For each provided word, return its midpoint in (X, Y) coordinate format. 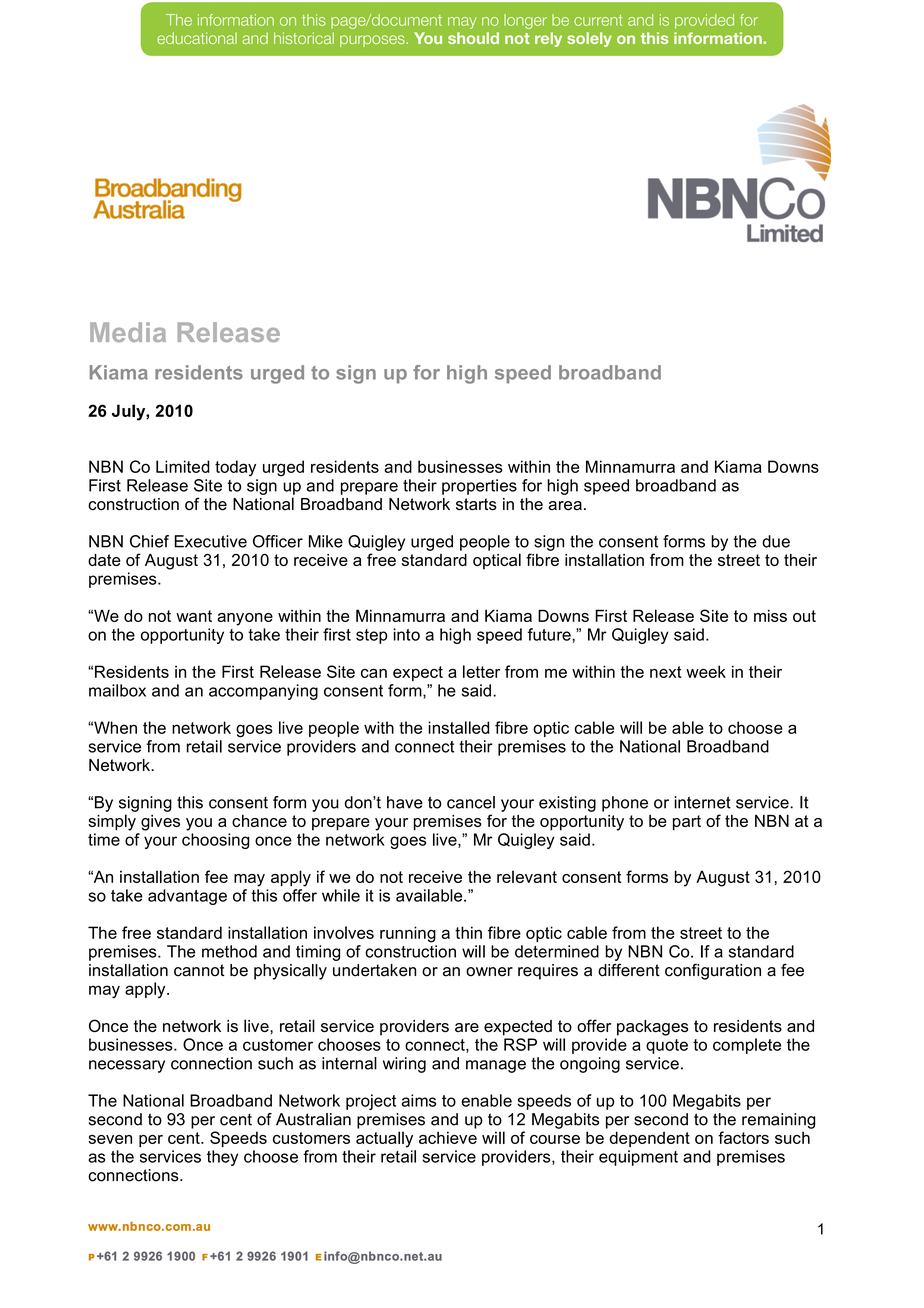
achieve (448, 1137)
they (222, 1158)
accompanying (263, 692)
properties (479, 487)
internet (702, 802)
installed (458, 727)
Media (128, 332)
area (565, 506)
